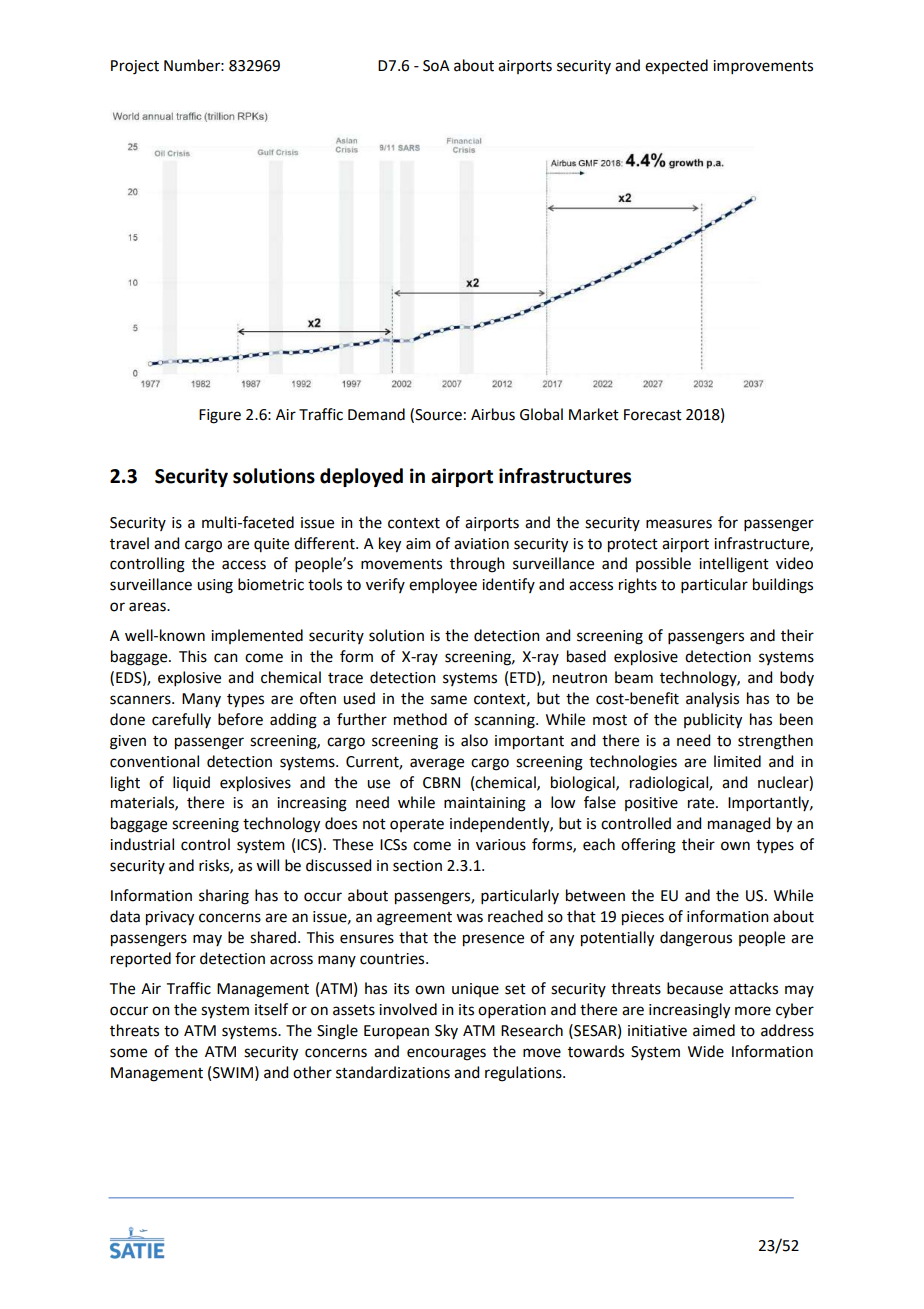  Describe the element at coordinates (676, 66) in the image. I see `expected` at that location.
